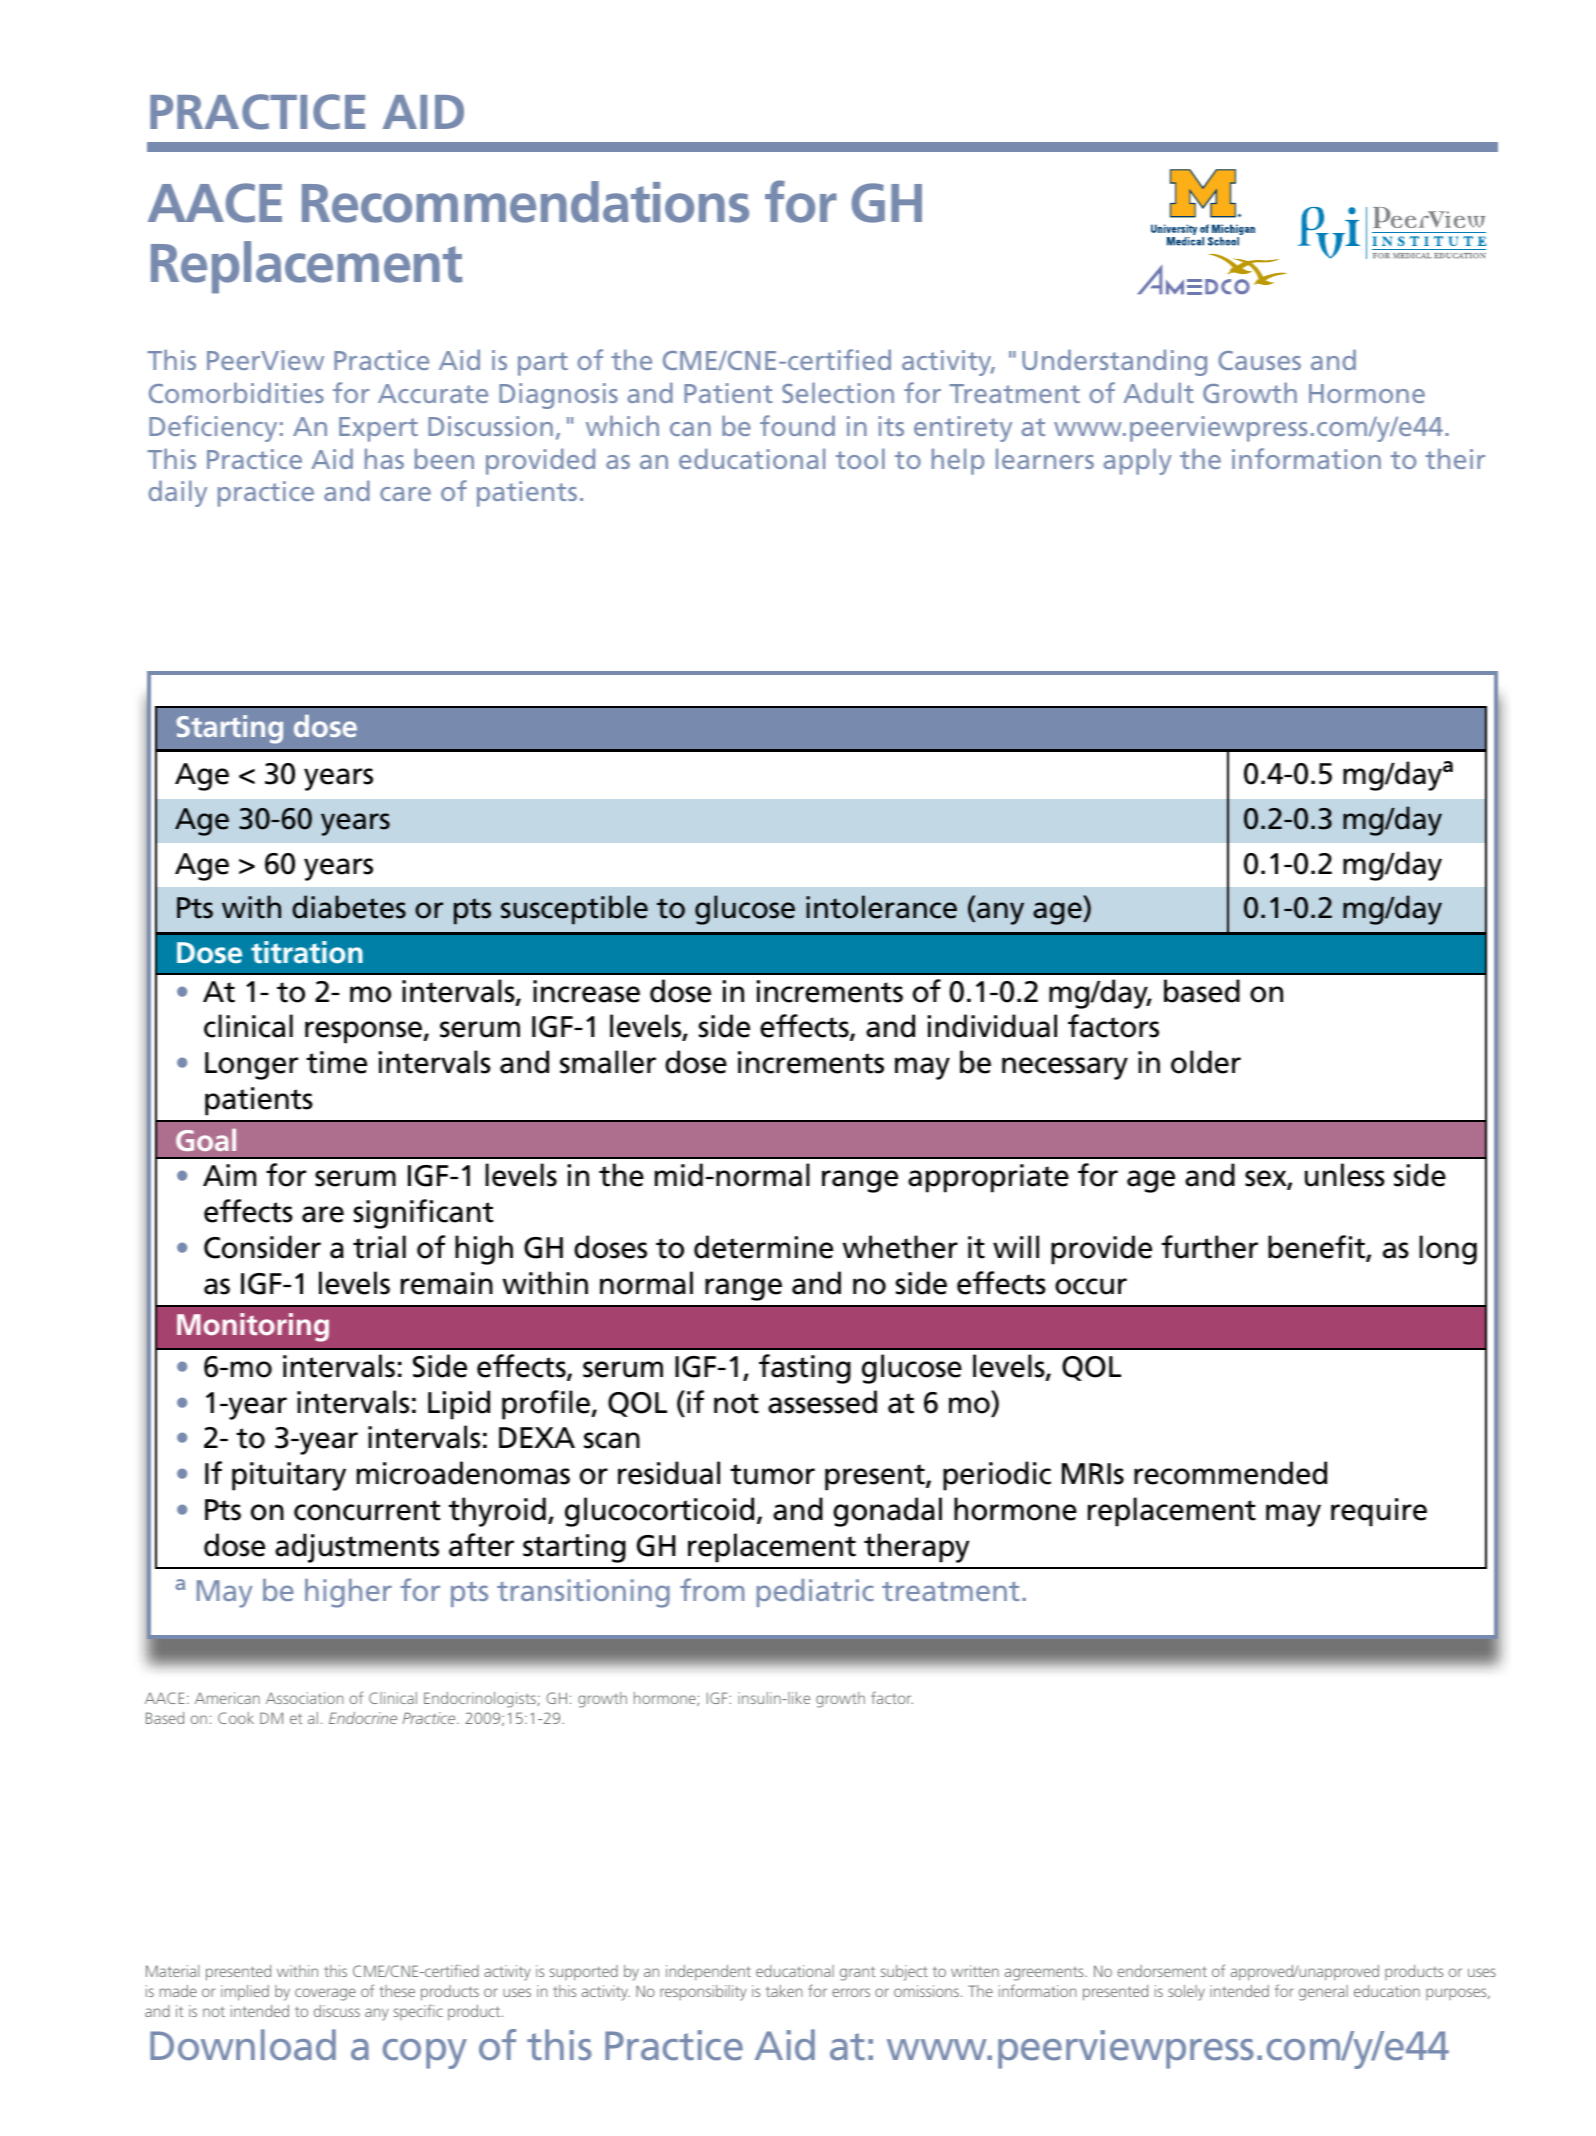 The image size is (1596, 2136). What do you see at coordinates (763, 1247) in the screenshot?
I see `determine` at bounding box center [763, 1247].
